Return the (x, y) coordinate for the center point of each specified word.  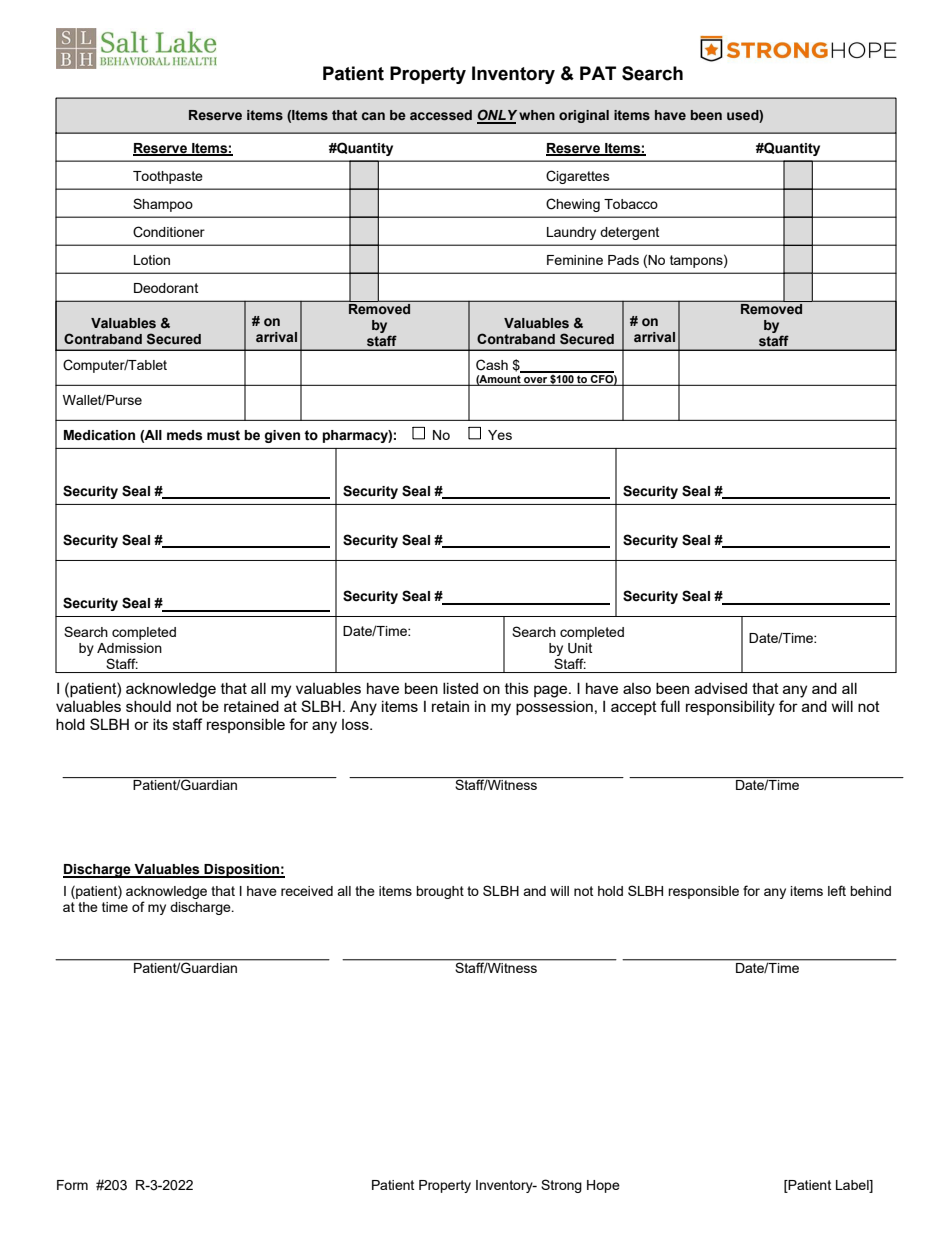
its (160, 724)
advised (721, 688)
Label (853, 1186)
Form (72, 1185)
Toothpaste (168, 177)
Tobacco (631, 204)
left (837, 890)
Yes (500, 435)
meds (185, 435)
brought (440, 892)
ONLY (497, 116)
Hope (603, 1186)
